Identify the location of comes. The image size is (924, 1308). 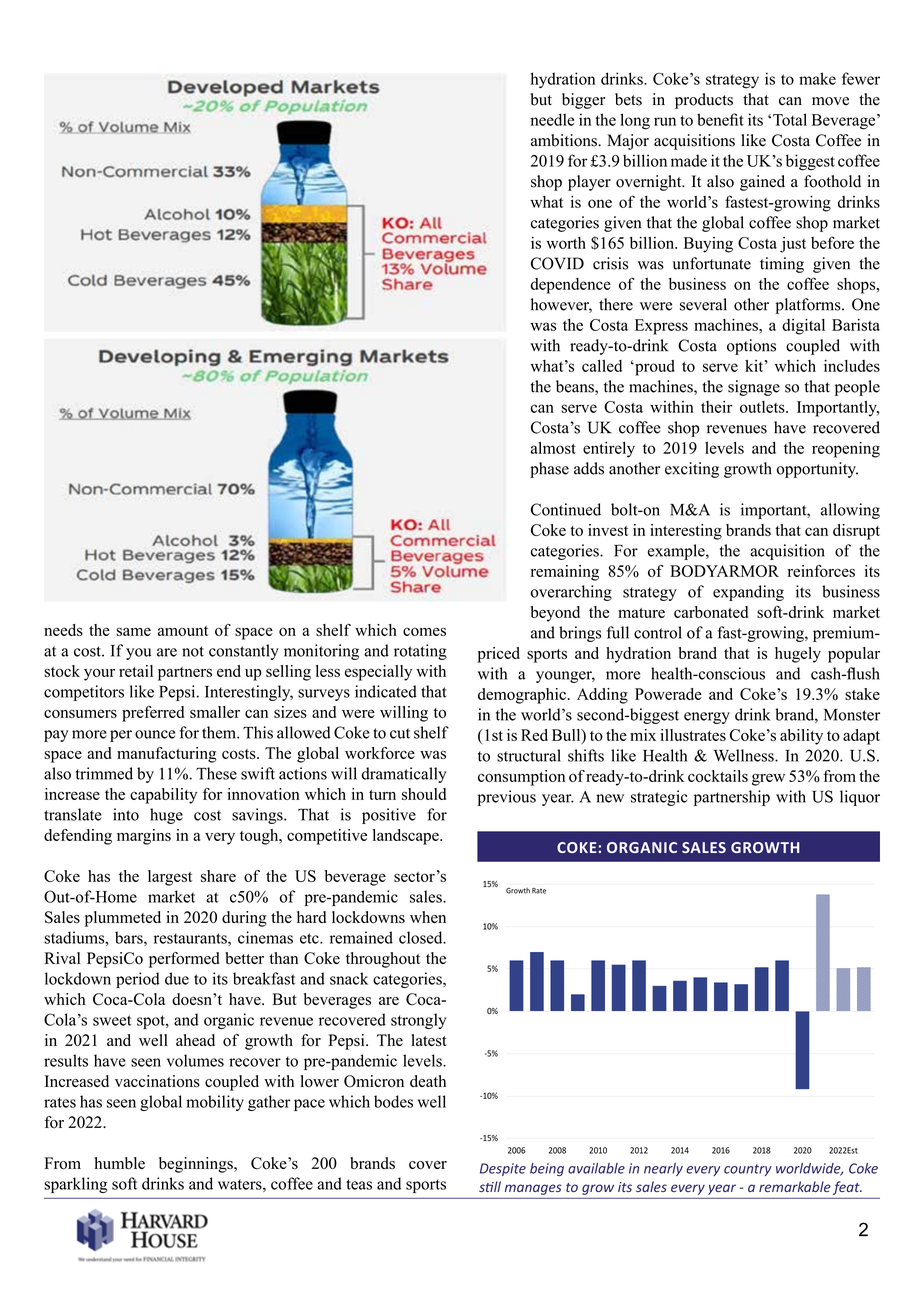
(424, 631).
